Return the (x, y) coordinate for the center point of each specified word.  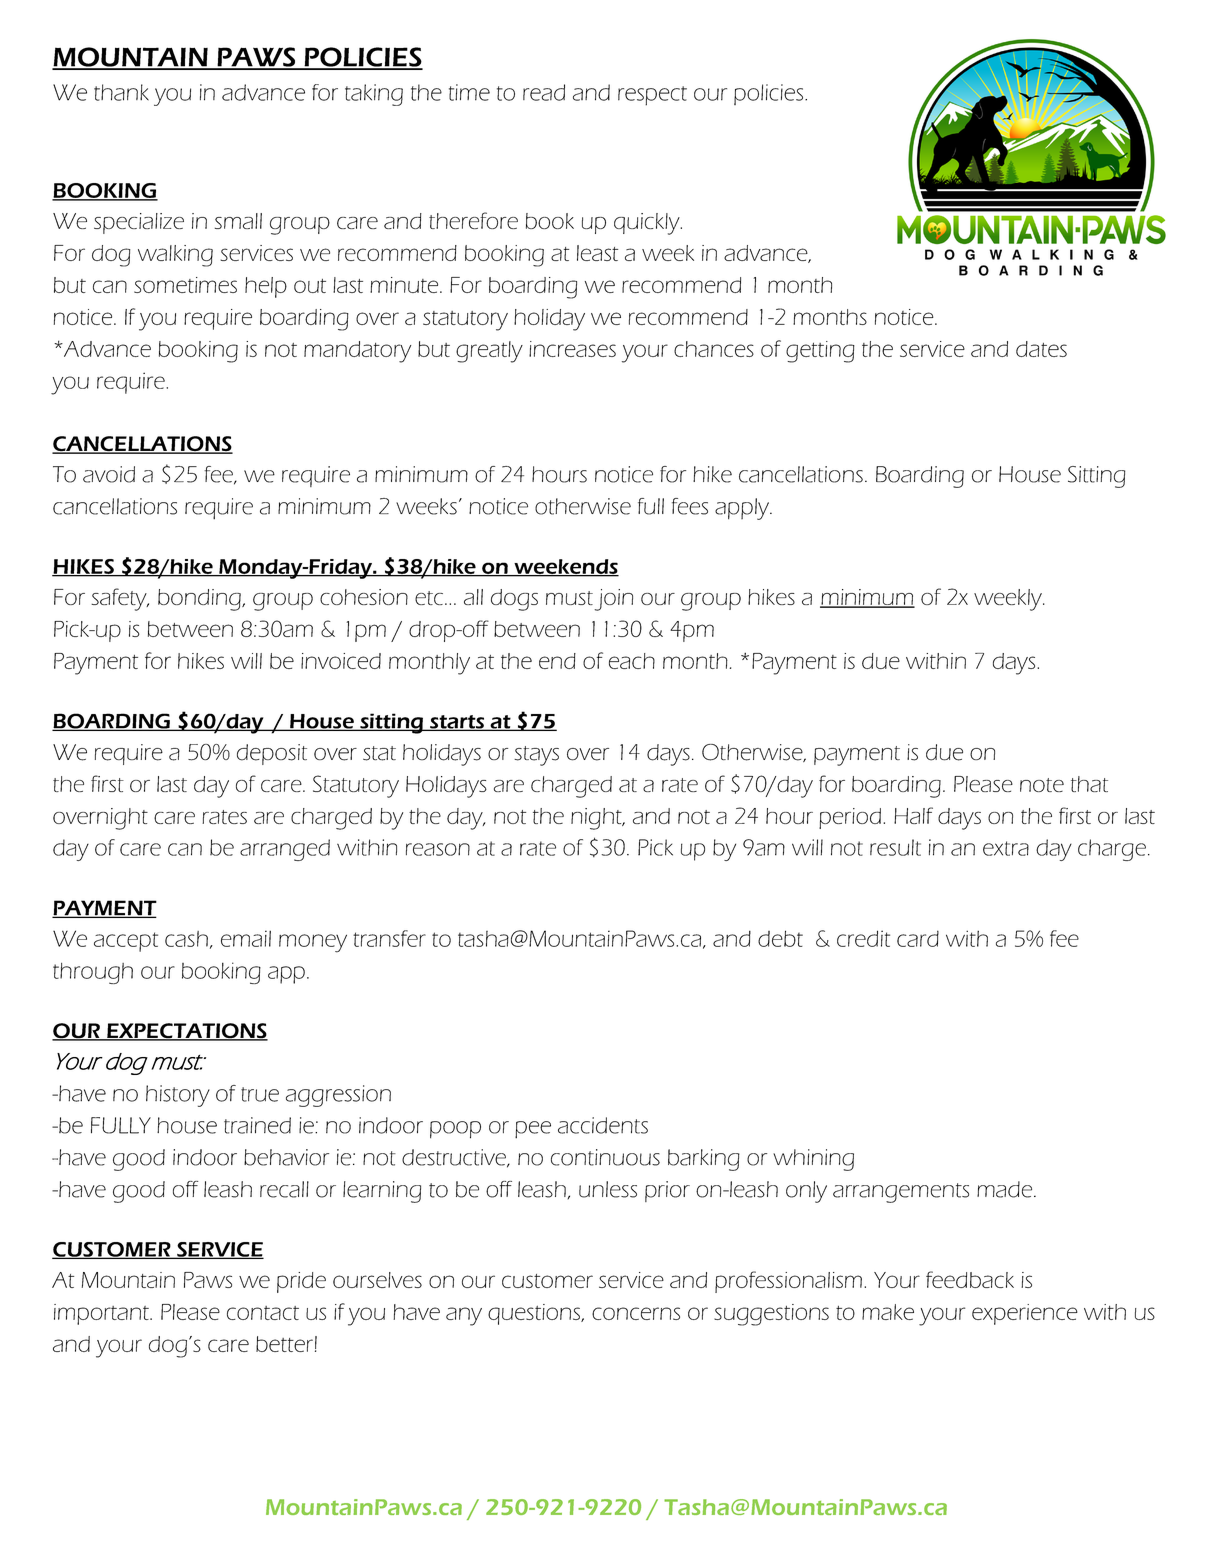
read (544, 92)
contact (263, 1313)
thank (121, 92)
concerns (636, 1313)
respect (652, 96)
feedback (970, 1279)
